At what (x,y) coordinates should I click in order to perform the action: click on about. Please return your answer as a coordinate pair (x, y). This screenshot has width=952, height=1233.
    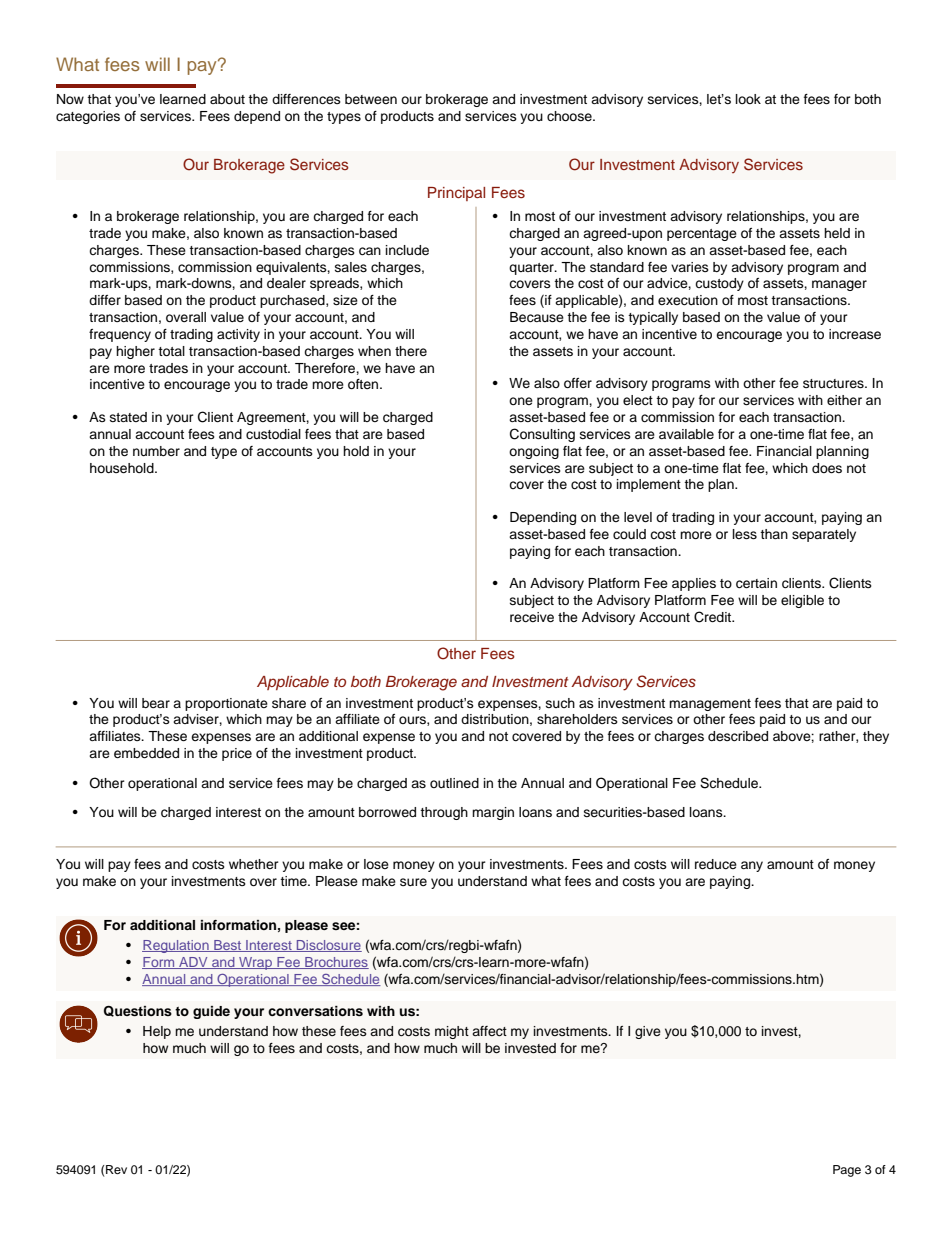
    Looking at the image, I should click on (227, 99).
